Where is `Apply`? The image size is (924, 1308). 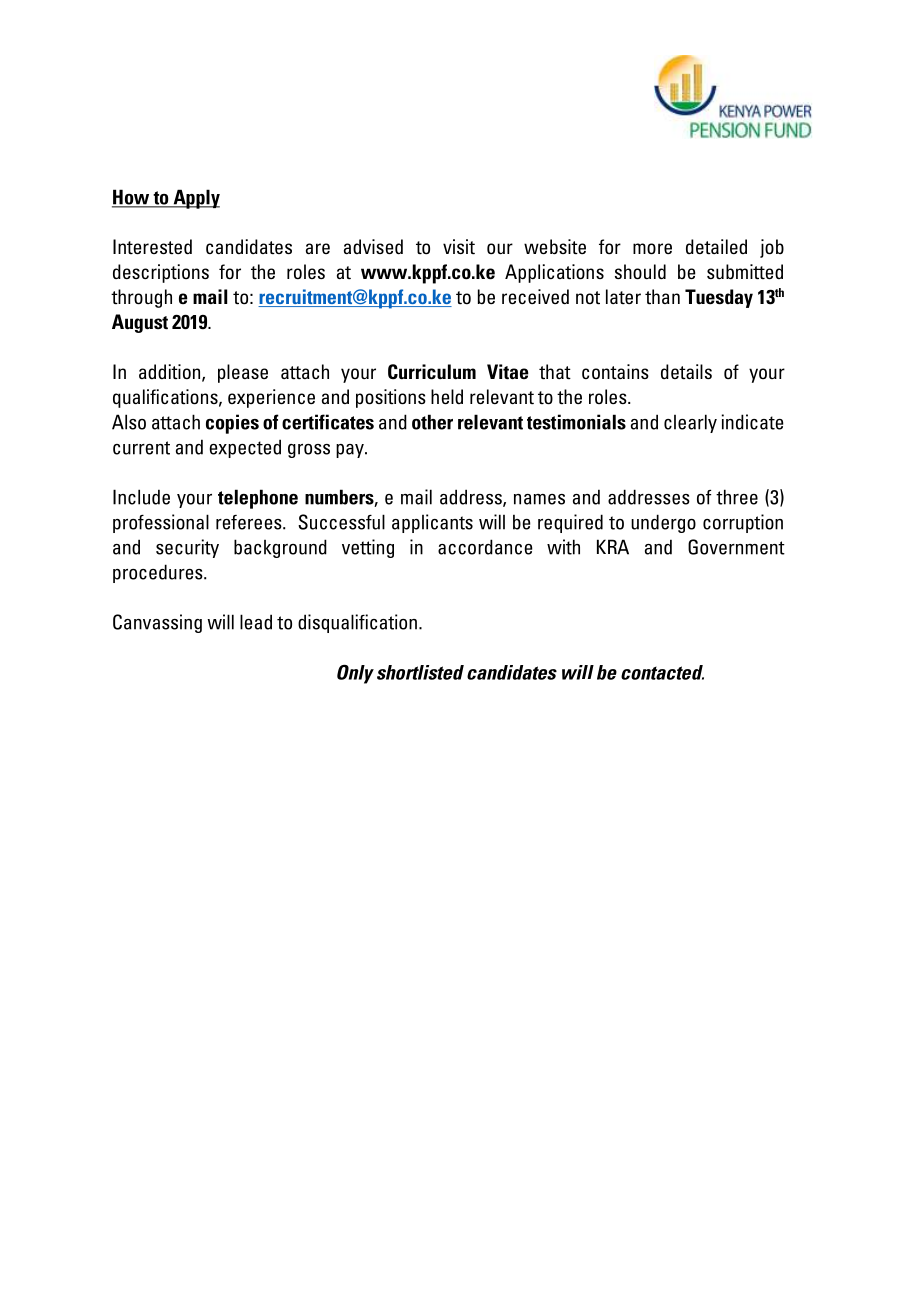
Apply is located at coordinates (195, 199).
